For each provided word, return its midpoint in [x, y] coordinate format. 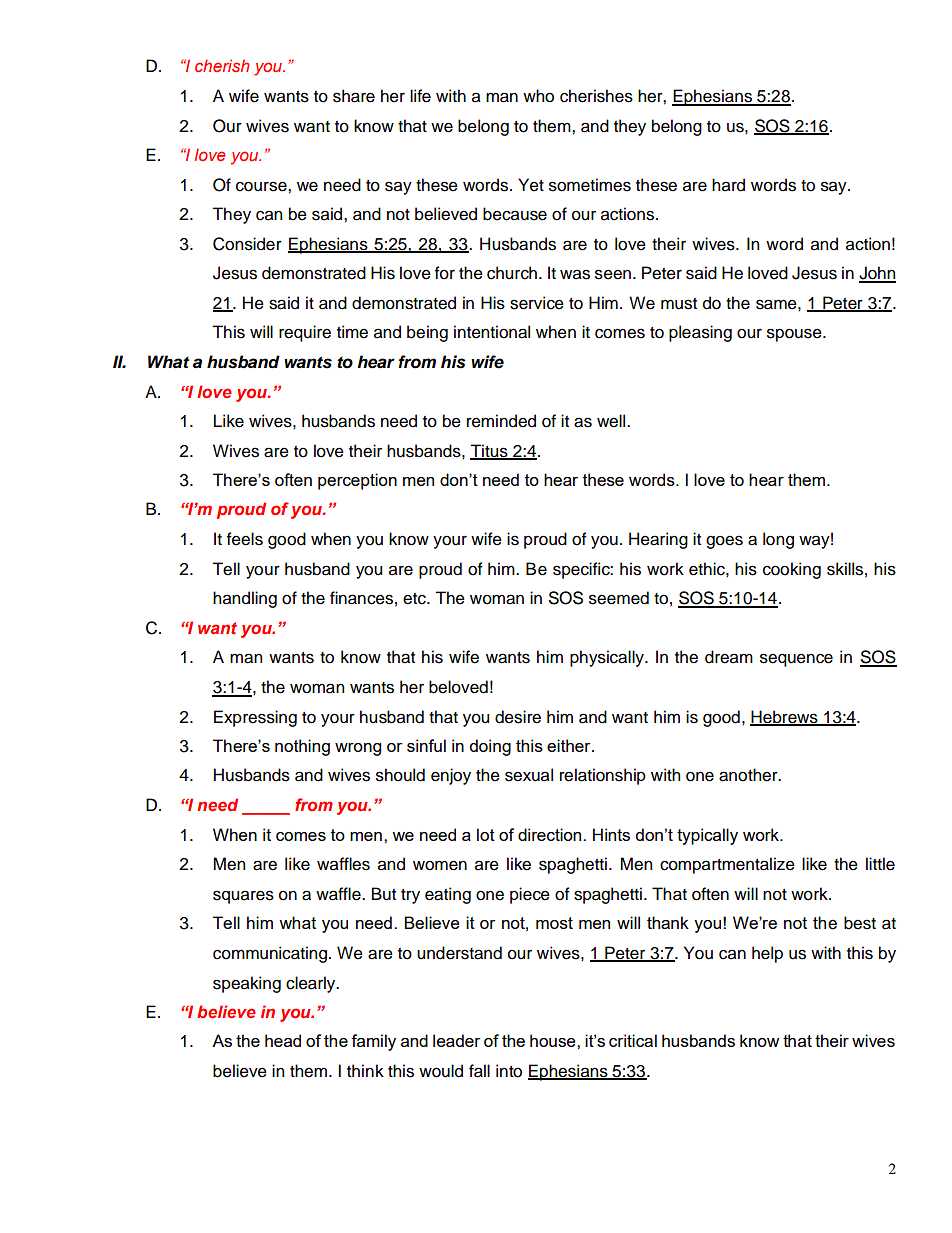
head [283, 1040]
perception [357, 481]
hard [728, 185]
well [612, 421]
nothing [302, 747]
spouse [795, 335]
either [570, 745]
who [538, 96]
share [354, 96]
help [767, 954]
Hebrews [785, 717]
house [554, 1040]
